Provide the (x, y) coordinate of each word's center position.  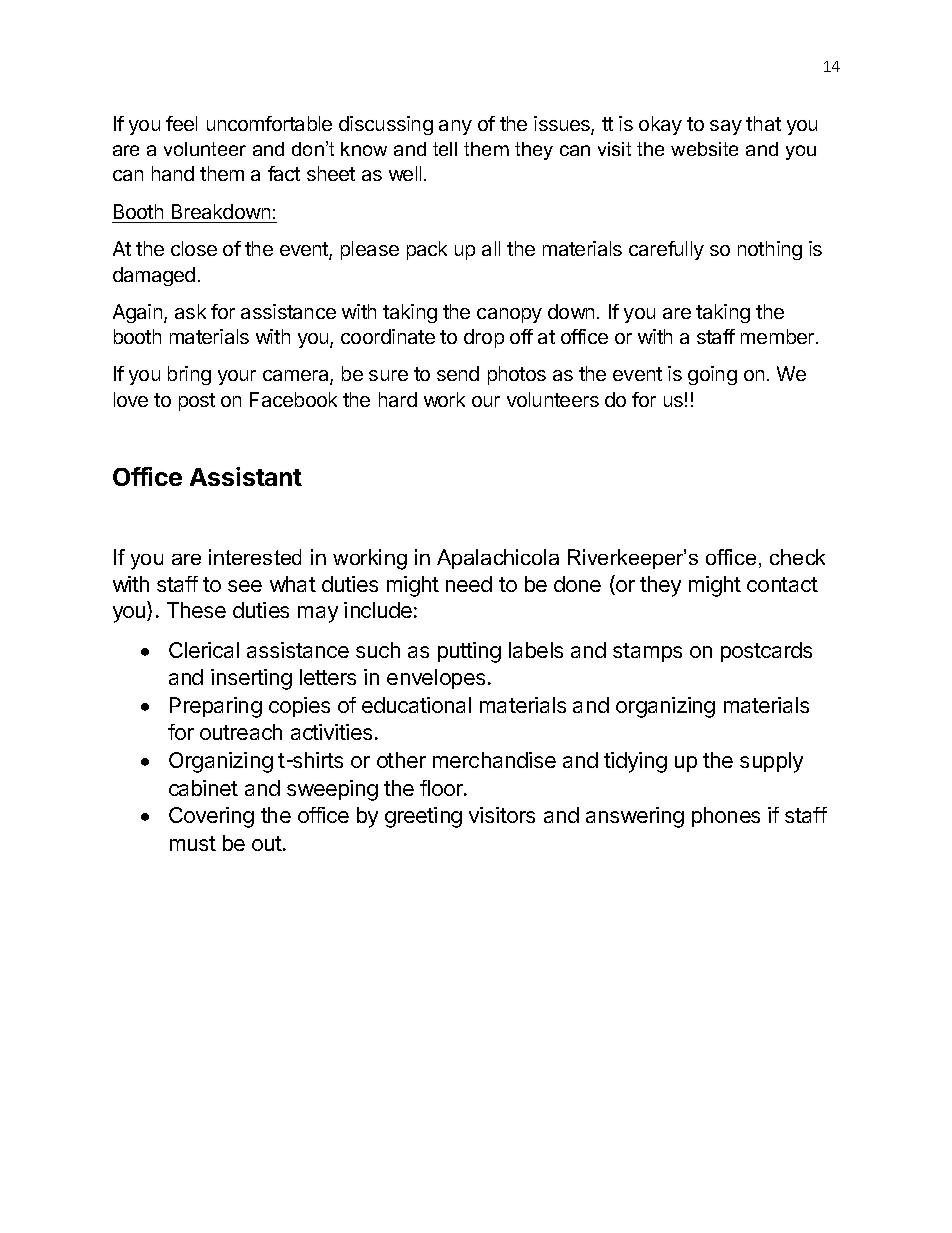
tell (445, 149)
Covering (211, 817)
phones (726, 817)
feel (181, 123)
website (704, 149)
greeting (423, 817)
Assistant (246, 476)
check (797, 557)
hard (398, 399)
